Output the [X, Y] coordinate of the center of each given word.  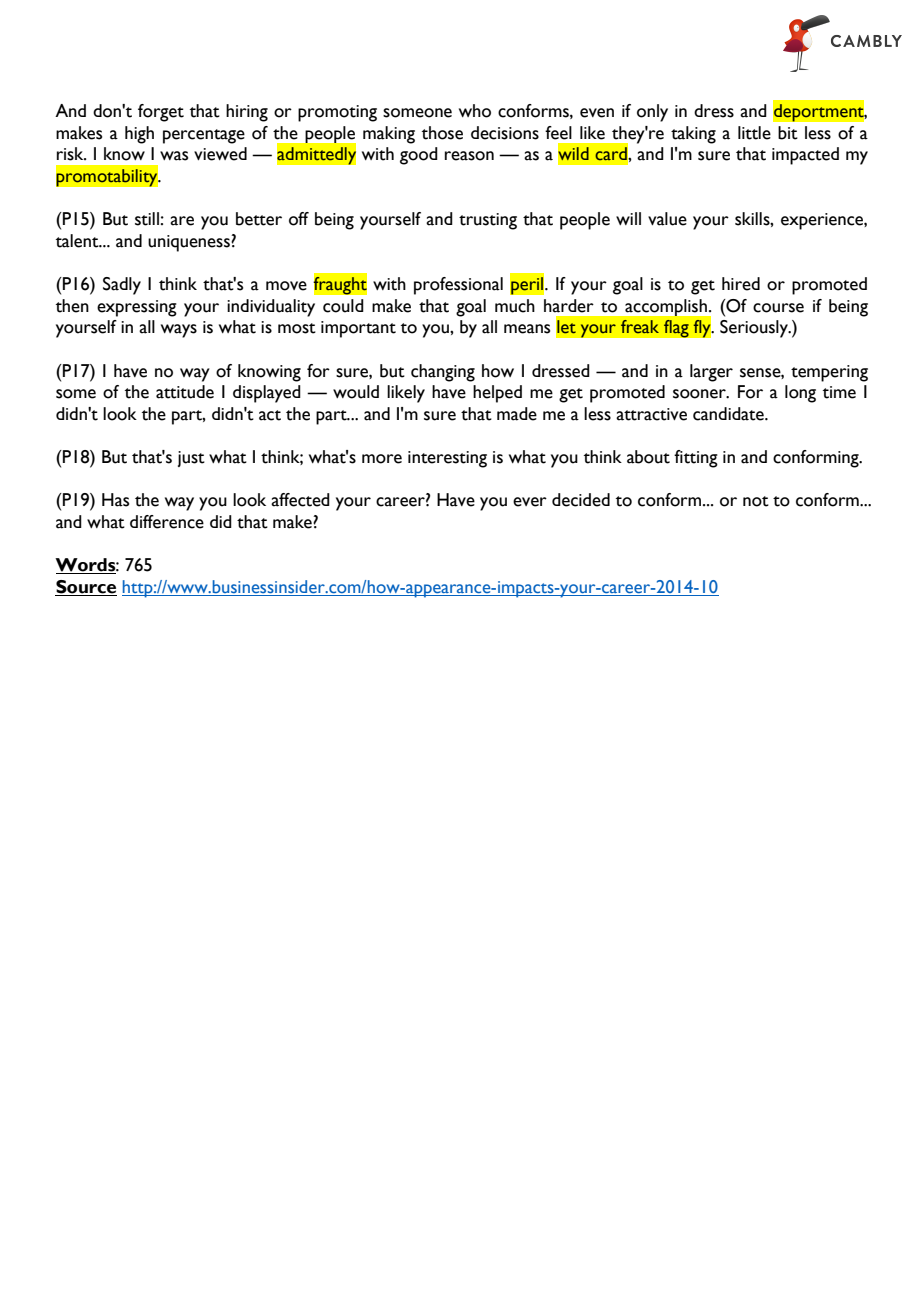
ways [179, 331]
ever [530, 502]
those [442, 133]
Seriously [755, 329]
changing [443, 373]
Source [86, 587]
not [756, 501]
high [139, 135]
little [754, 133]
